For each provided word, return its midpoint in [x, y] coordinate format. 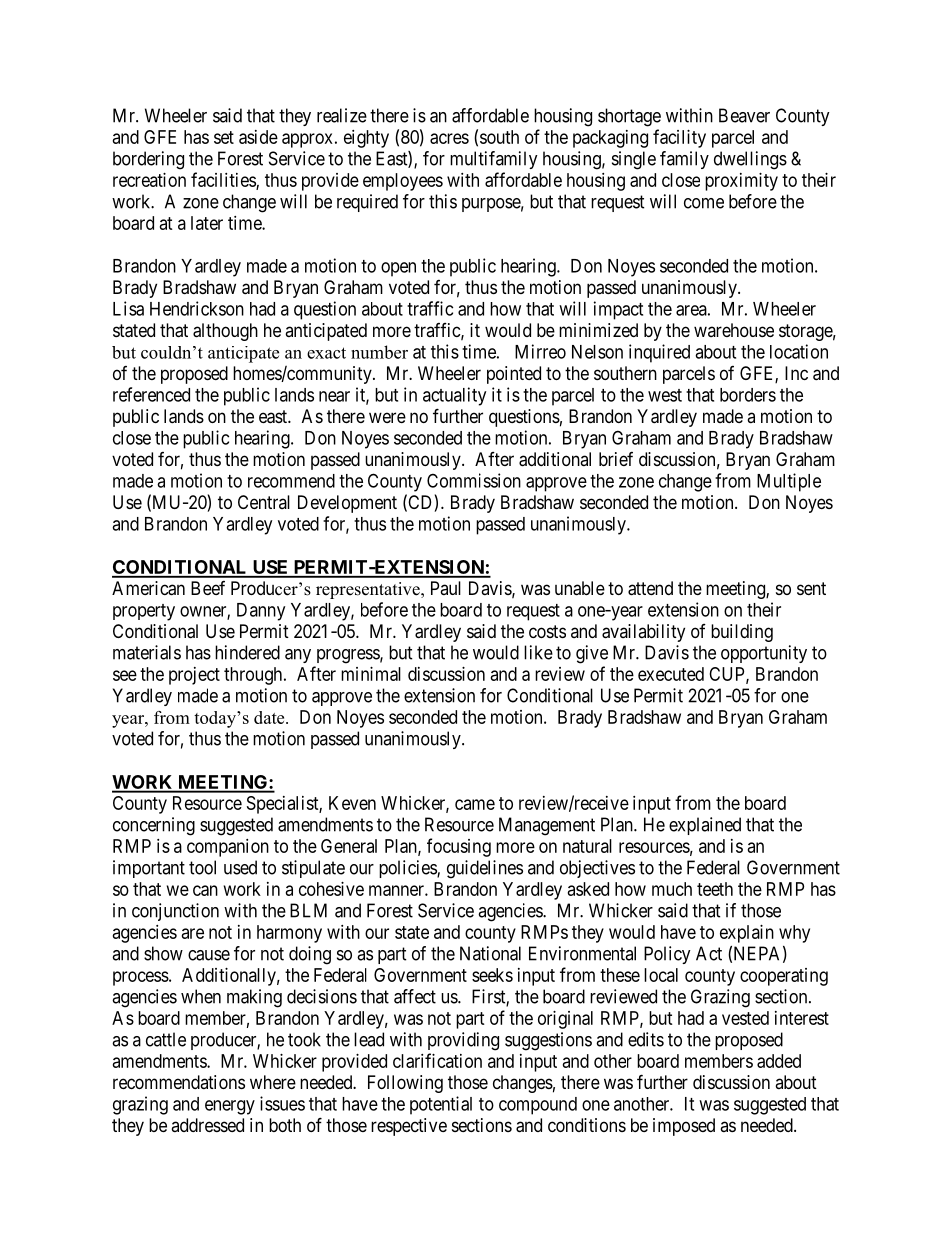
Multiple [789, 482]
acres [449, 138]
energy [230, 1107]
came [475, 804]
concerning [154, 826]
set [224, 137]
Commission [474, 480]
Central [264, 502]
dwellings [750, 160]
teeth [715, 889]
